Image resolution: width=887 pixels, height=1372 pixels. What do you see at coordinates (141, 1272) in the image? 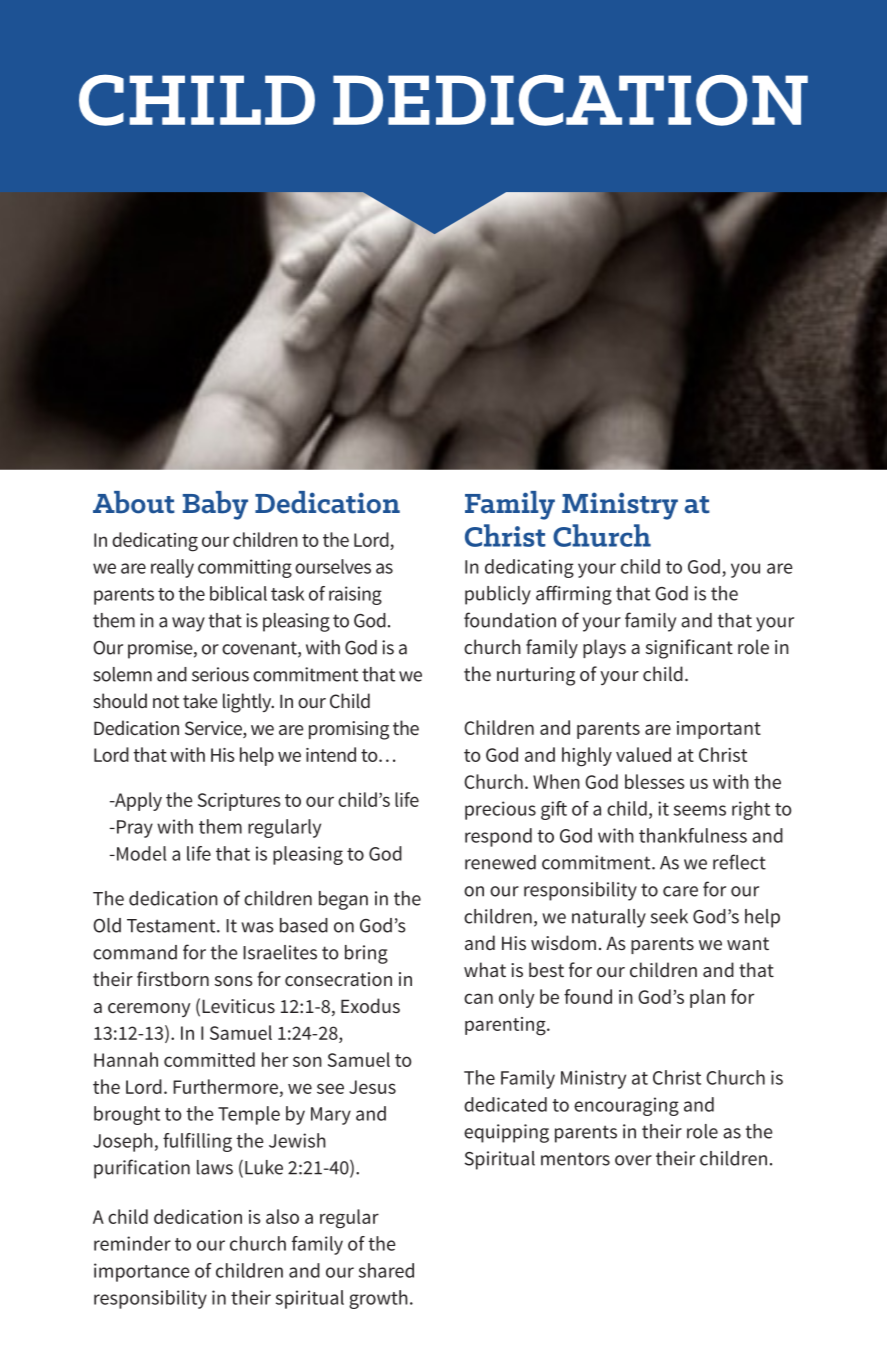
I see `importance` at bounding box center [141, 1272].
